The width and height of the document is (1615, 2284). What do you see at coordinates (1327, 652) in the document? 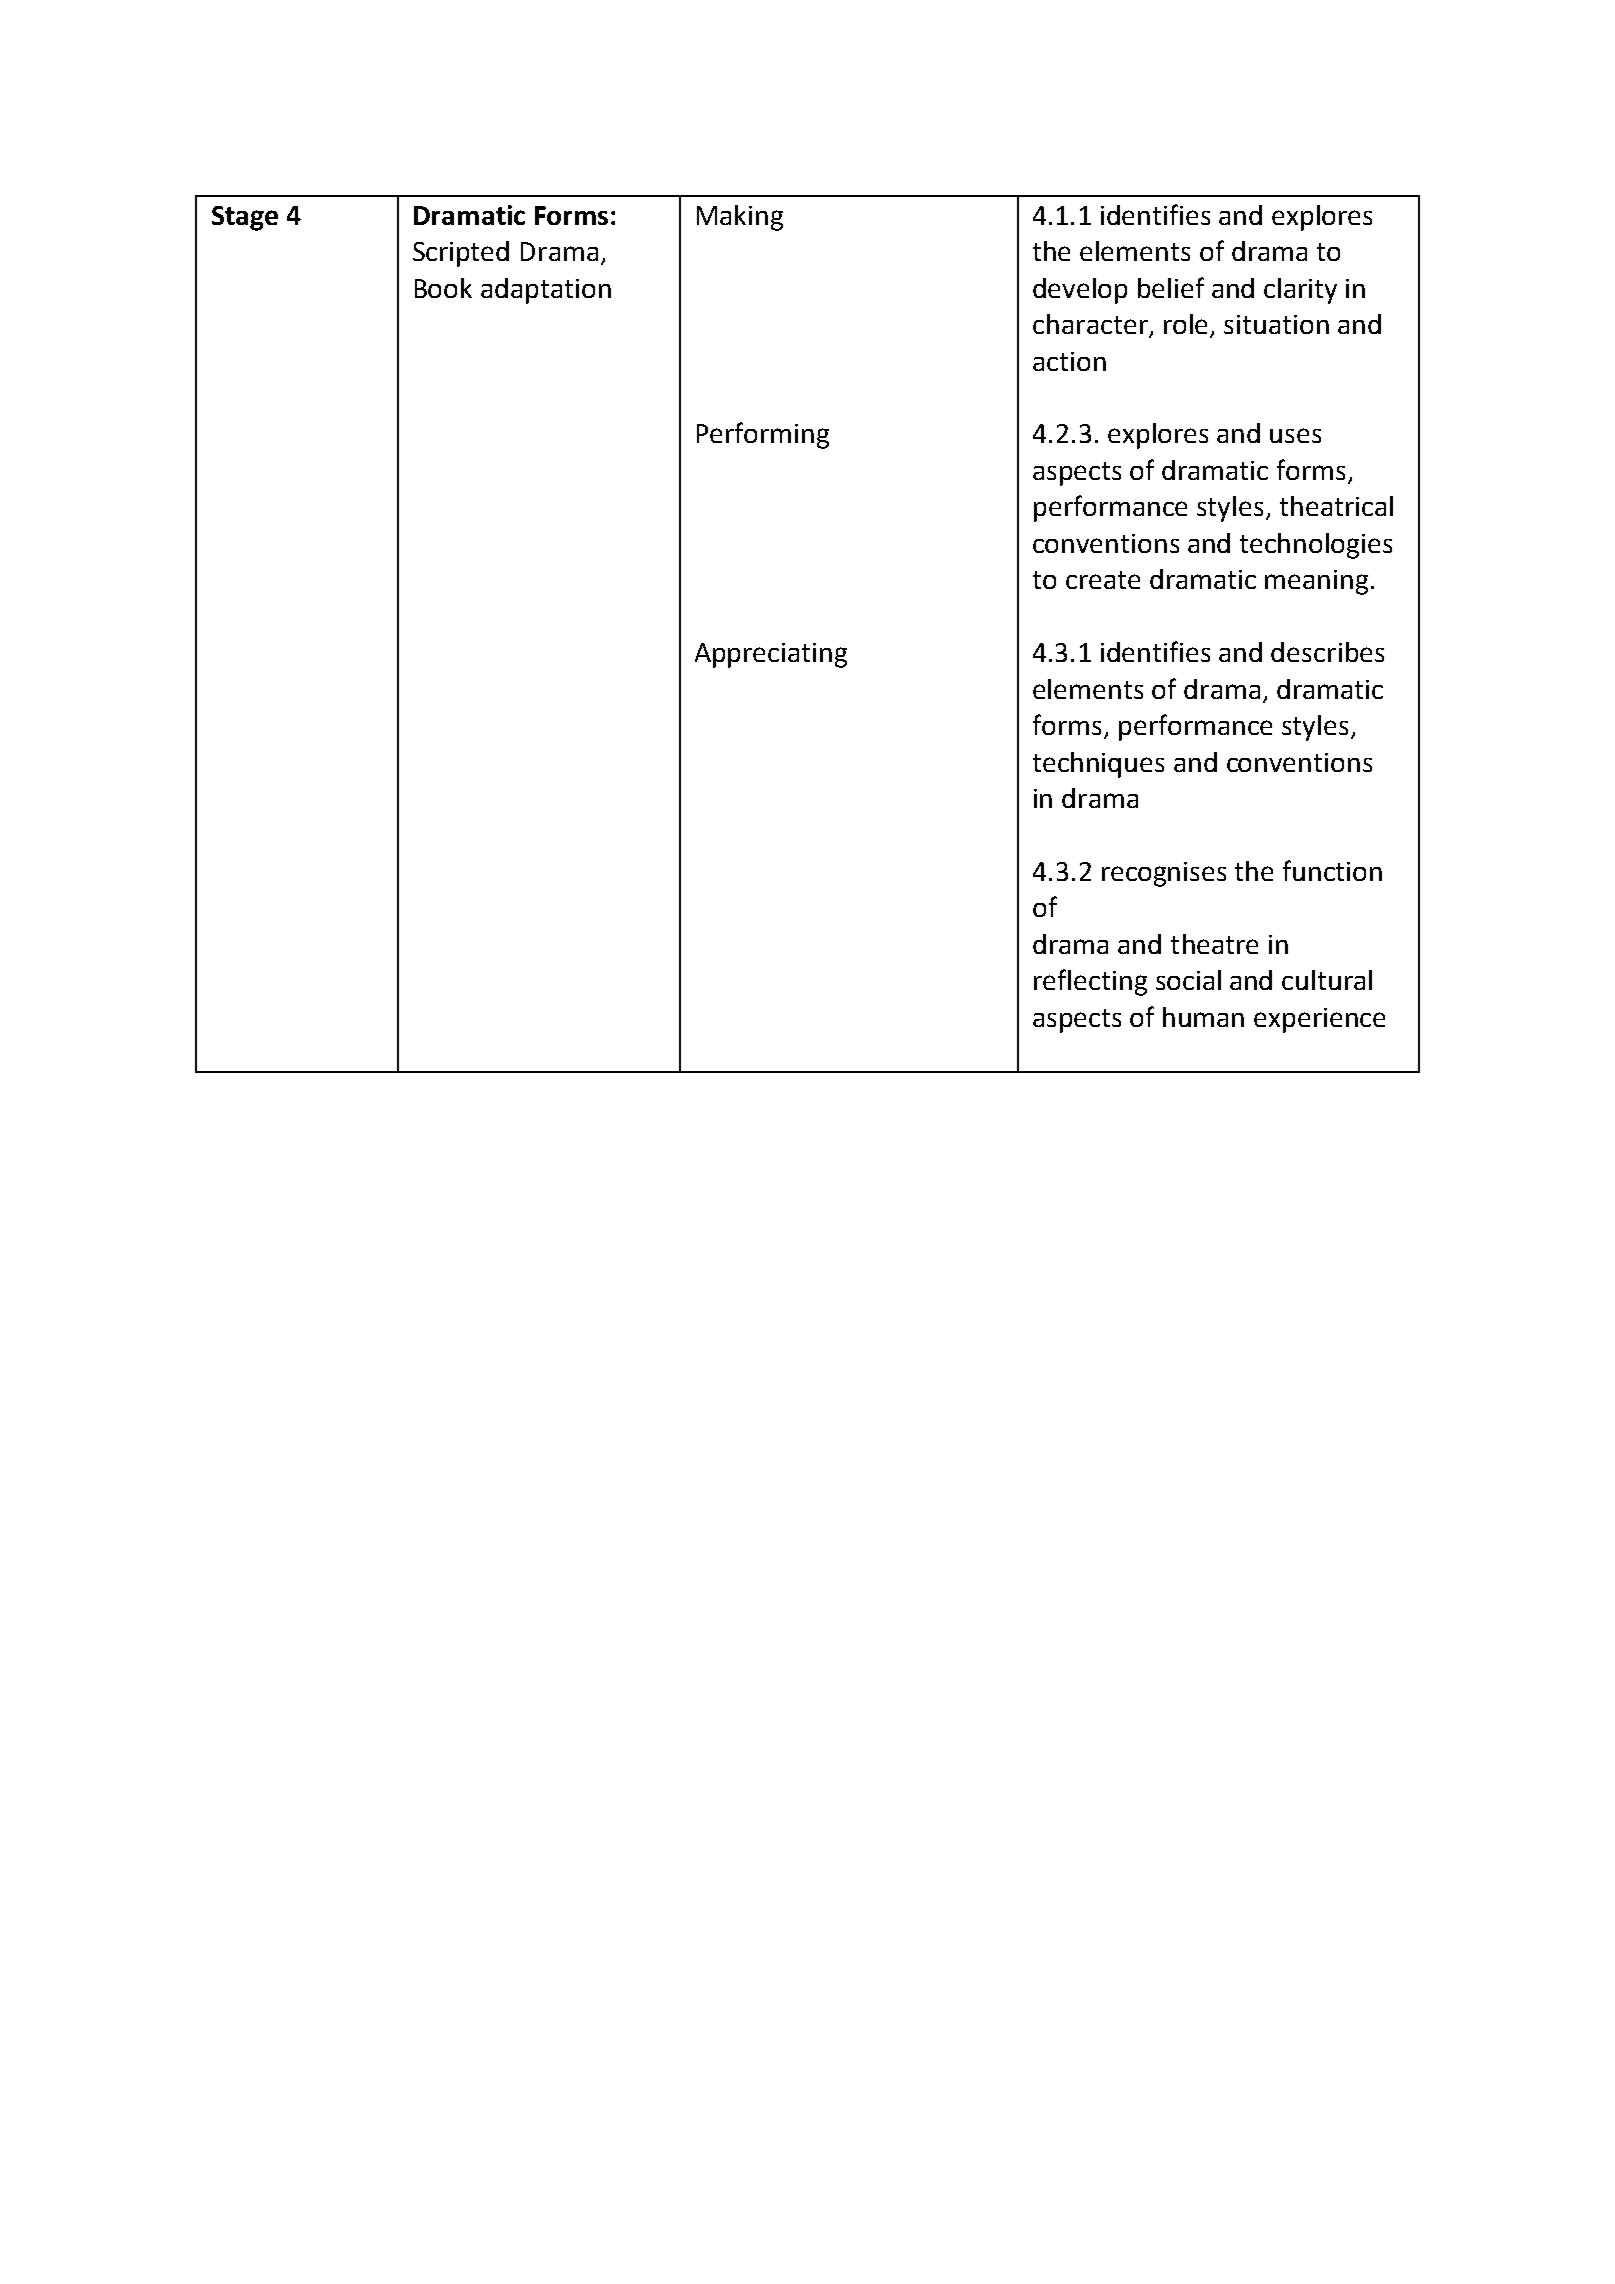
I see `describes` at bounding box center [1327, 652].
